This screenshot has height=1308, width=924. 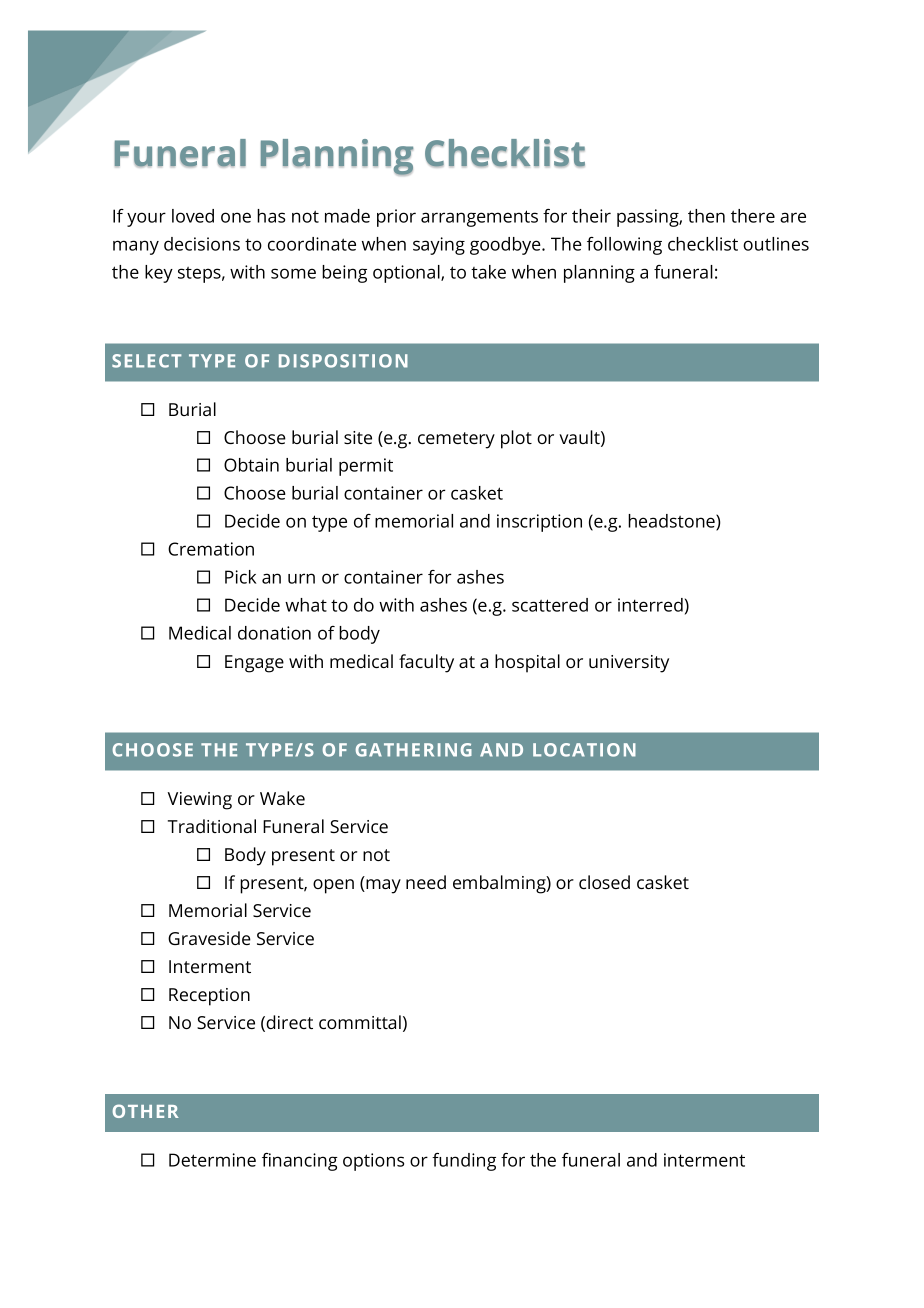 I want to click on saying, so click(x=439, y=246).
